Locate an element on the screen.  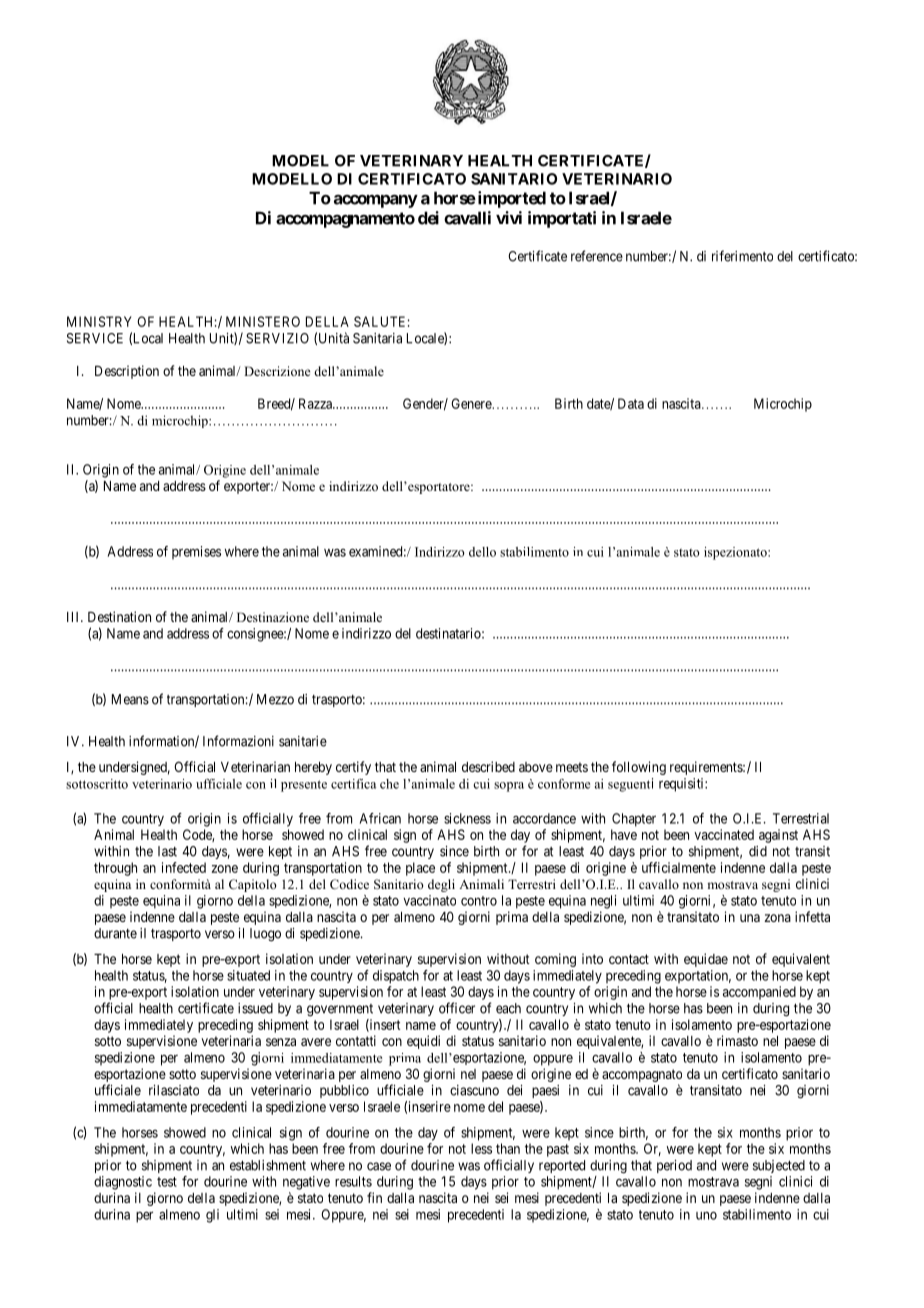
case is located at coordinates (379, 1166).
